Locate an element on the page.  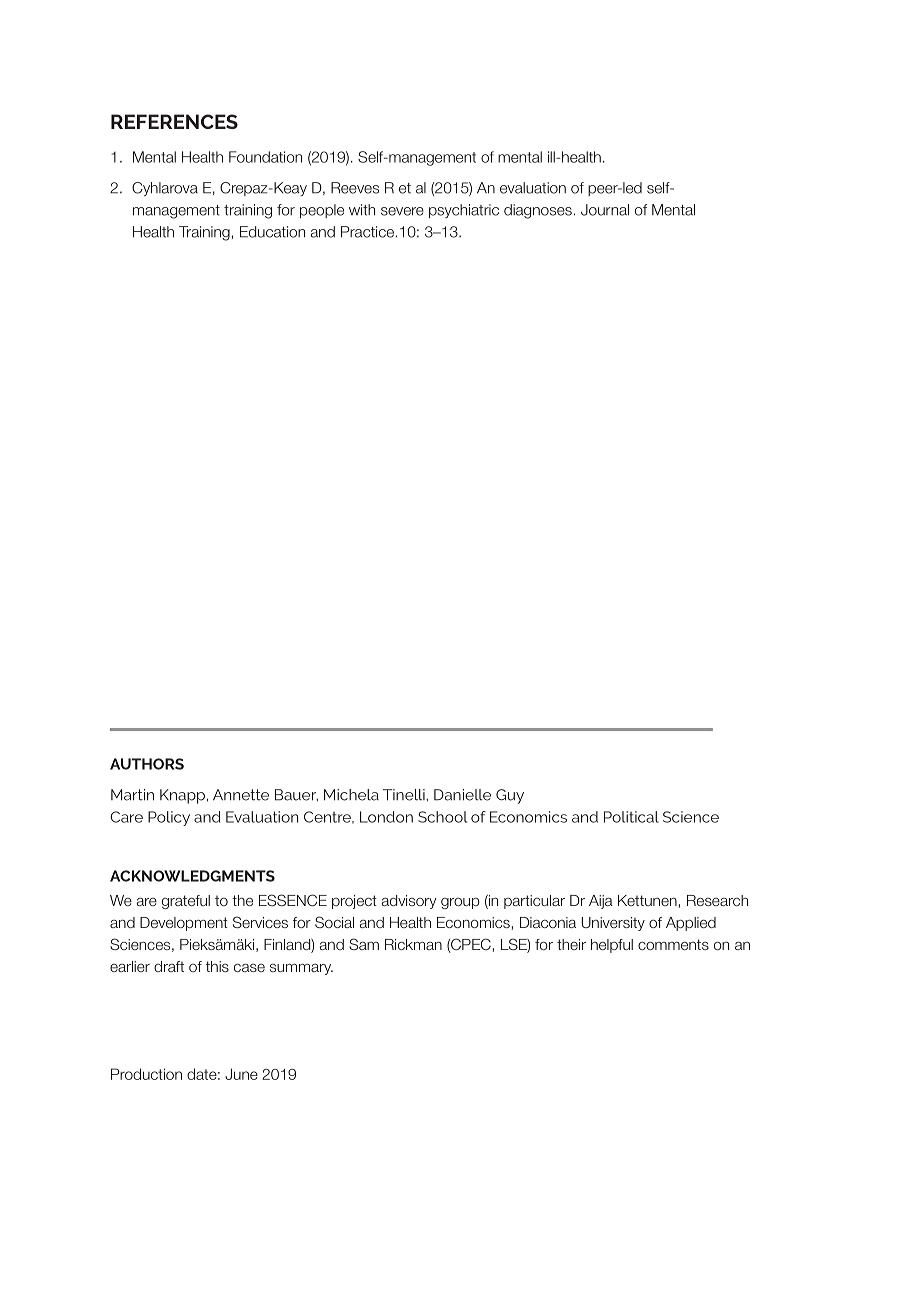
June is located at coordinates (241, 1074).
